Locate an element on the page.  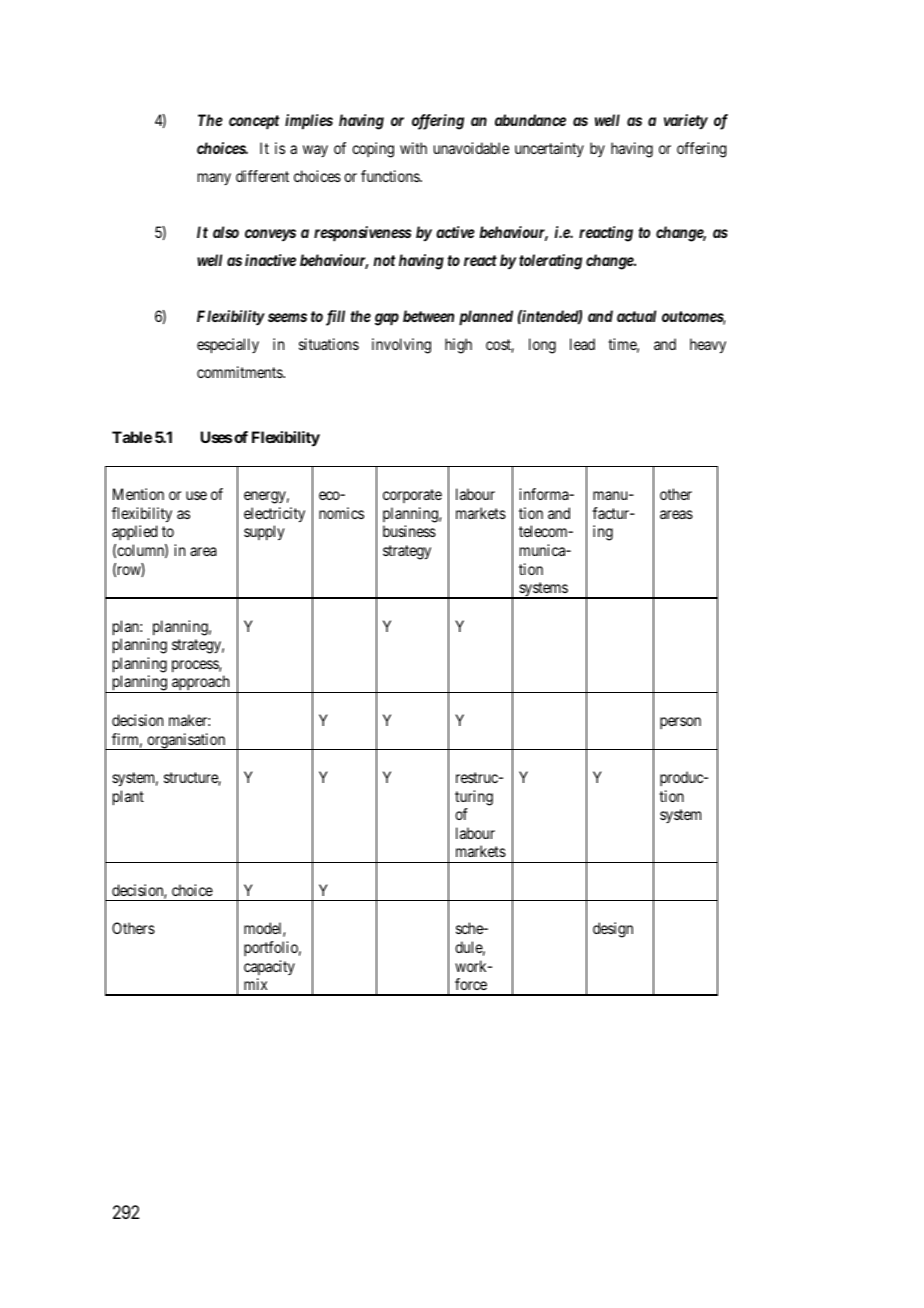
especially is located at coordinates (228, 346).
